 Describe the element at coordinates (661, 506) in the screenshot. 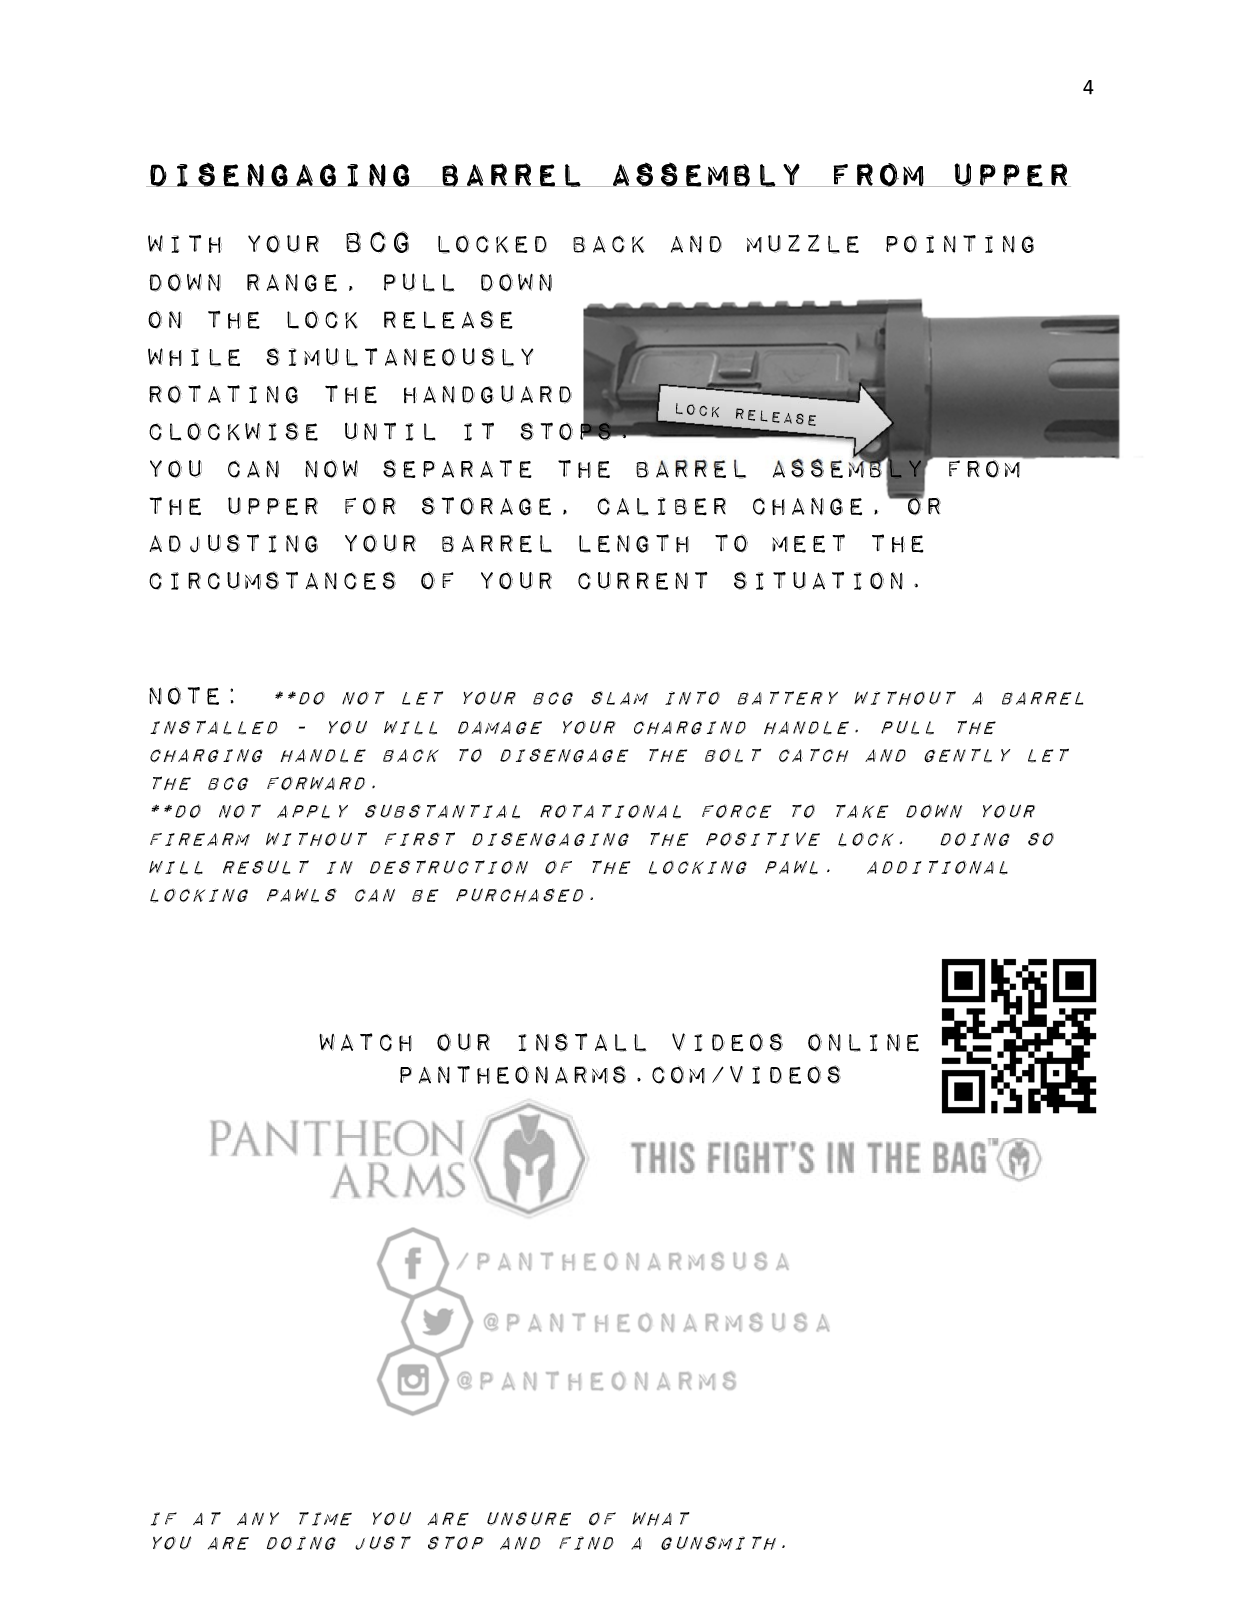

I see `caliber` at that location.
